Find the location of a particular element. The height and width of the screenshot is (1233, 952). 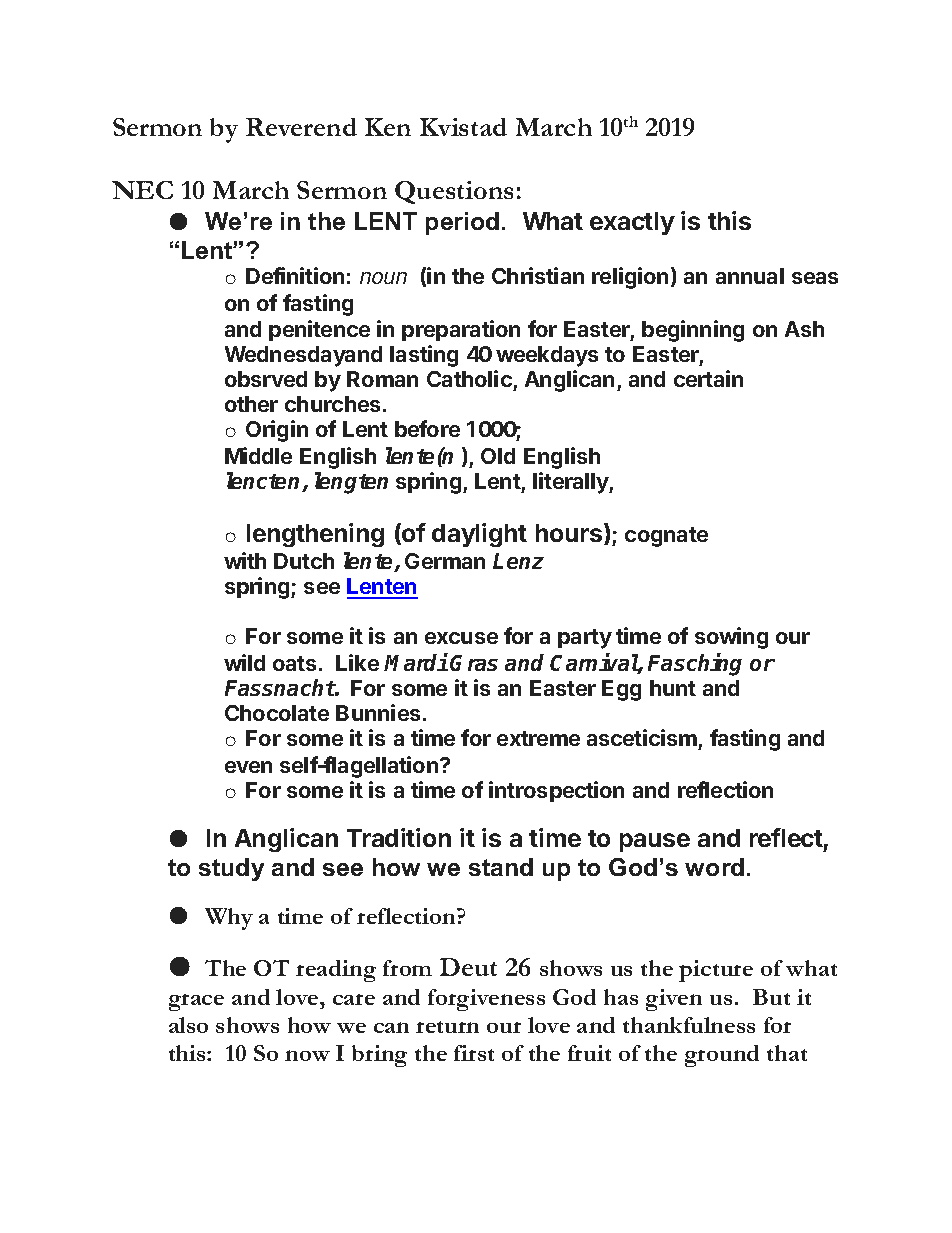

stand is located at coordinates (501, 867).
